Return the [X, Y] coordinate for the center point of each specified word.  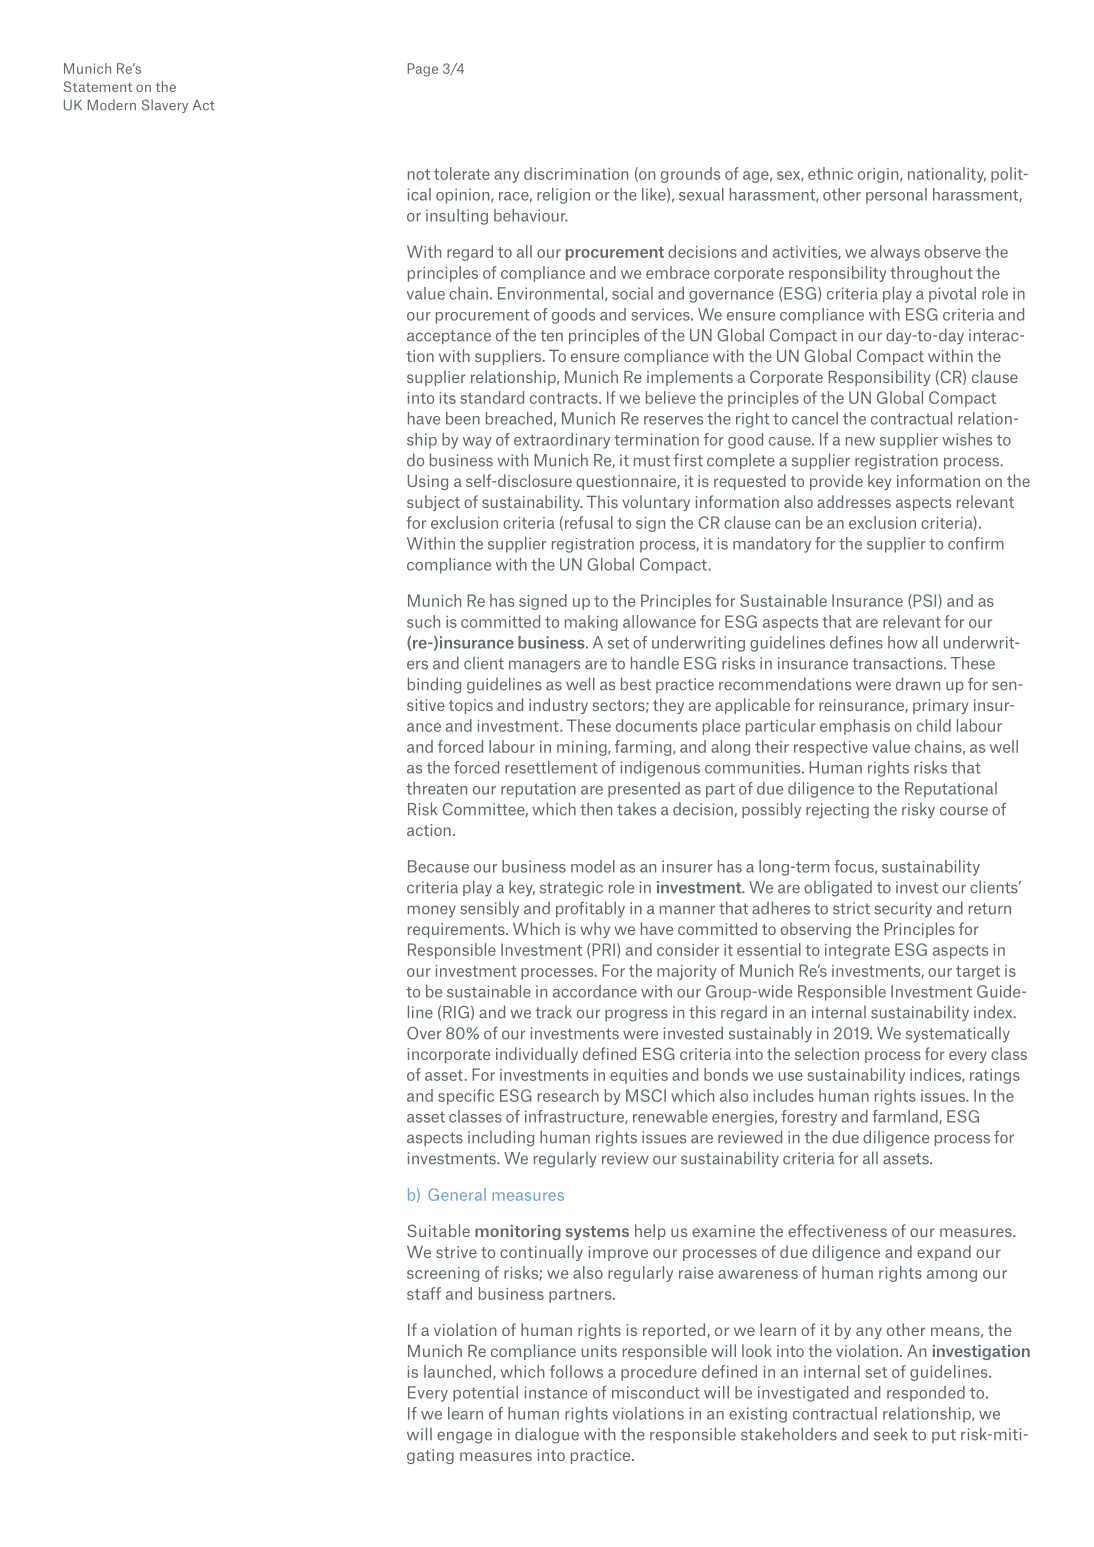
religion [563, 196]
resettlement [551, 767]
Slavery [165, 106]
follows [576, 1371]
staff [424, 1293]
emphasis [855, 727]
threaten [436, 788]
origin [879, 175]
